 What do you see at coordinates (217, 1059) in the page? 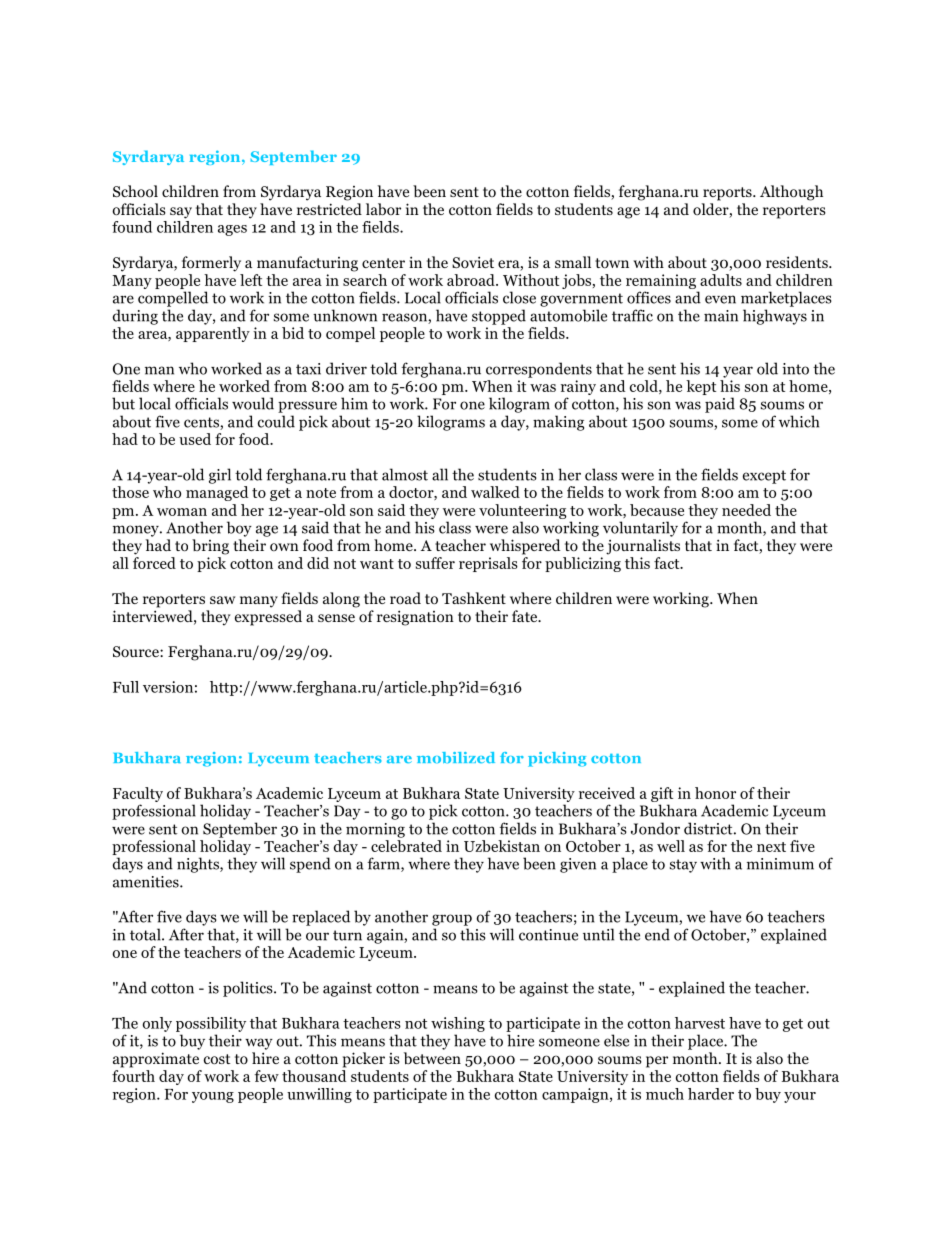
I see `cost` at bounding box center [217, 1059].
